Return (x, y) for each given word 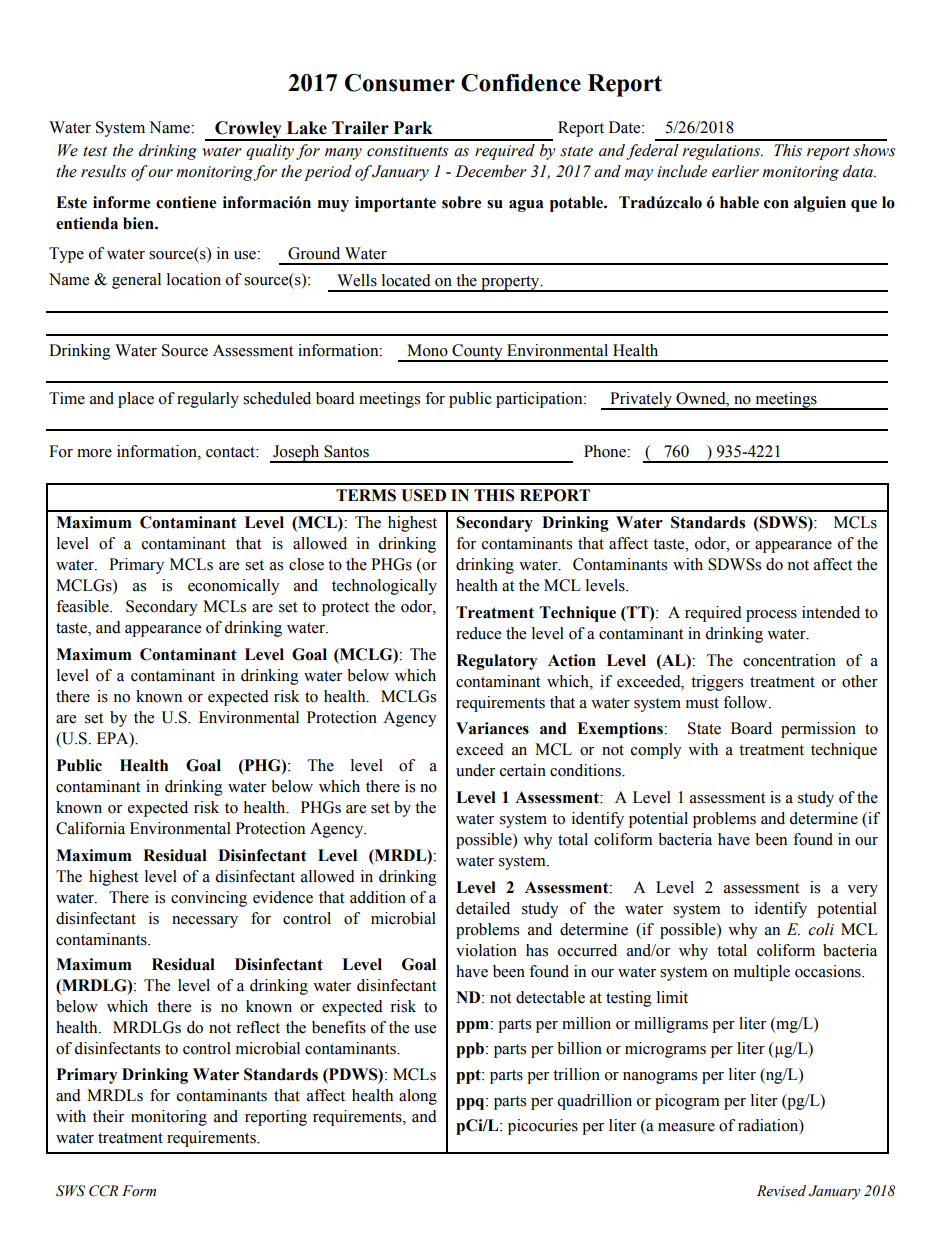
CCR (103, 1191)
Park (413, 128)
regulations (722, 152)
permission (818, 730)
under (475, 770)
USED (423, 495)
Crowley (248, 131)
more (94, 453)
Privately (641, 401)
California (90, 828)
